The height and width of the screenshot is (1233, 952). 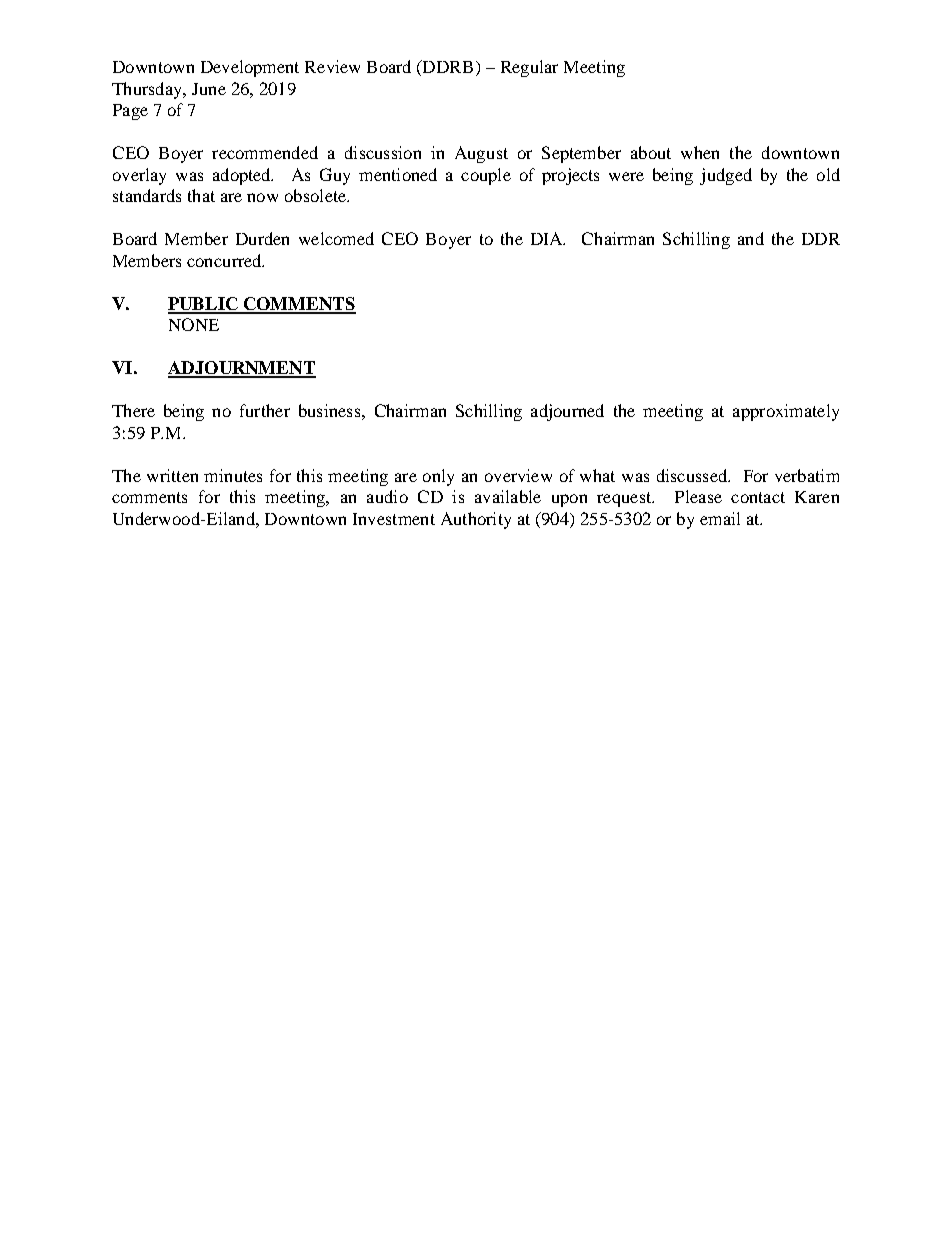 I want to click on approximately, so click(x=786, y=412).
